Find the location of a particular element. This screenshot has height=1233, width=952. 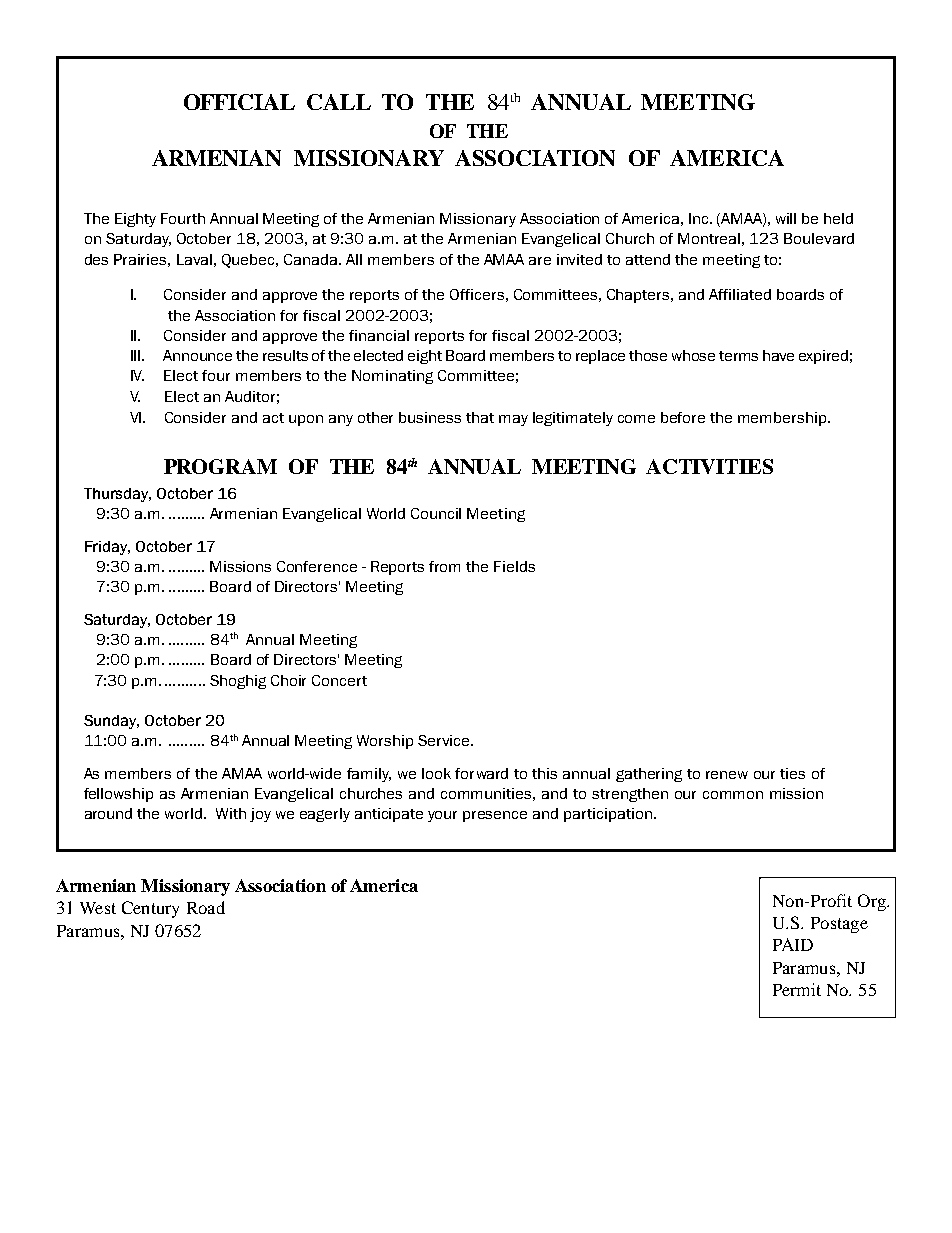

OFFICIAL is located at coordinates (239, 102).
